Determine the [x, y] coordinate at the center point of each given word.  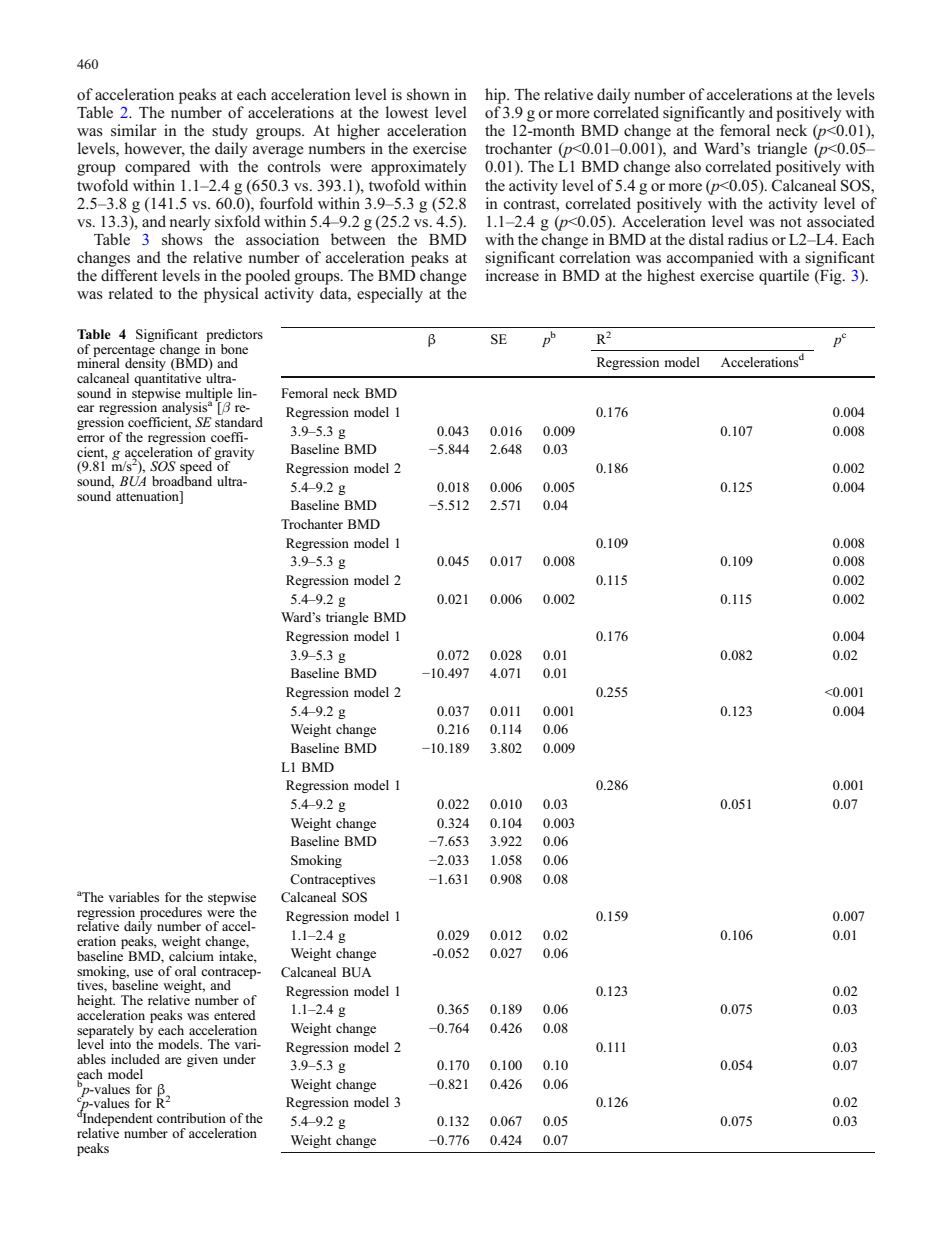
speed [196, 469]
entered [235, 1015]
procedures [170, 914]
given [202, 1060]
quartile [784, 277]
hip [496, 96]
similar [134, 130]
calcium [191, 956]
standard [239, 422]
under [239, 1059]
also [688, 166]
